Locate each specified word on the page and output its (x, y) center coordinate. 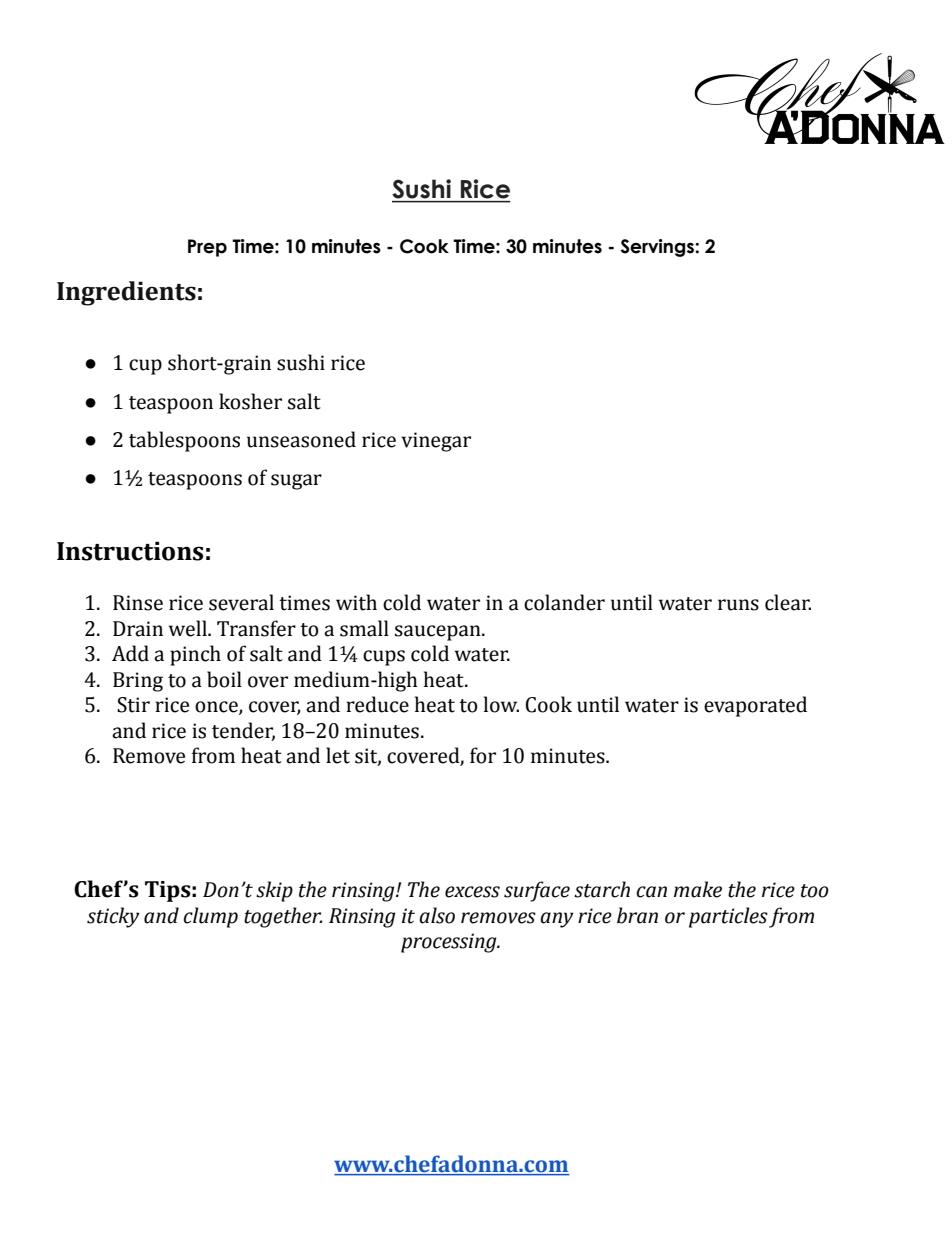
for (483, 755)
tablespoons (184, 441)
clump (211, 917)
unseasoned (301, 439)
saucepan (439, 633)
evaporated (755, 706)
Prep (207, 248)
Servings (658, 248)
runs (738, 605)
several (241, 602)
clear (788, 602)
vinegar (436, 442)
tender (243, 731)
